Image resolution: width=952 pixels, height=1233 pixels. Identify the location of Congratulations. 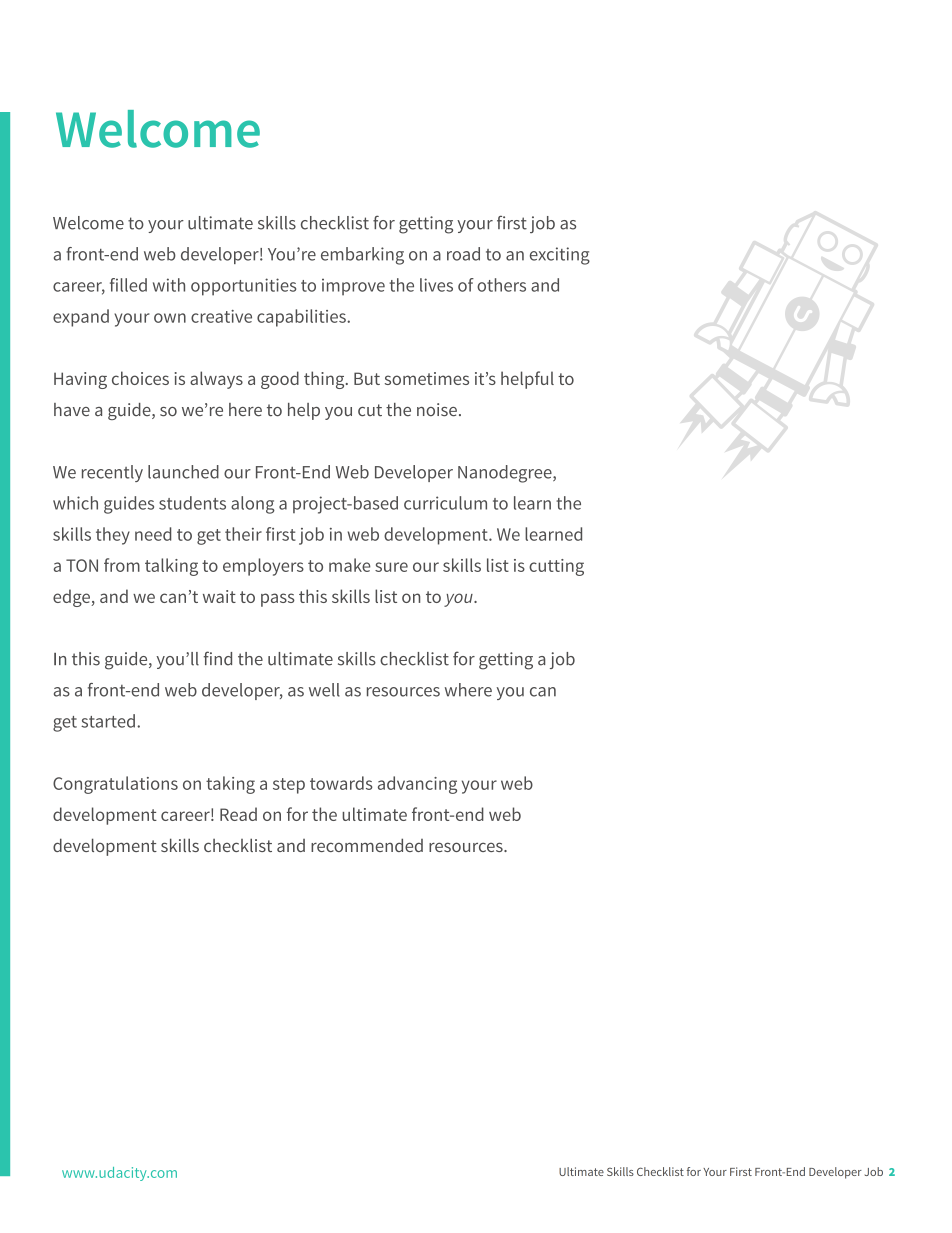
(115, 785).
